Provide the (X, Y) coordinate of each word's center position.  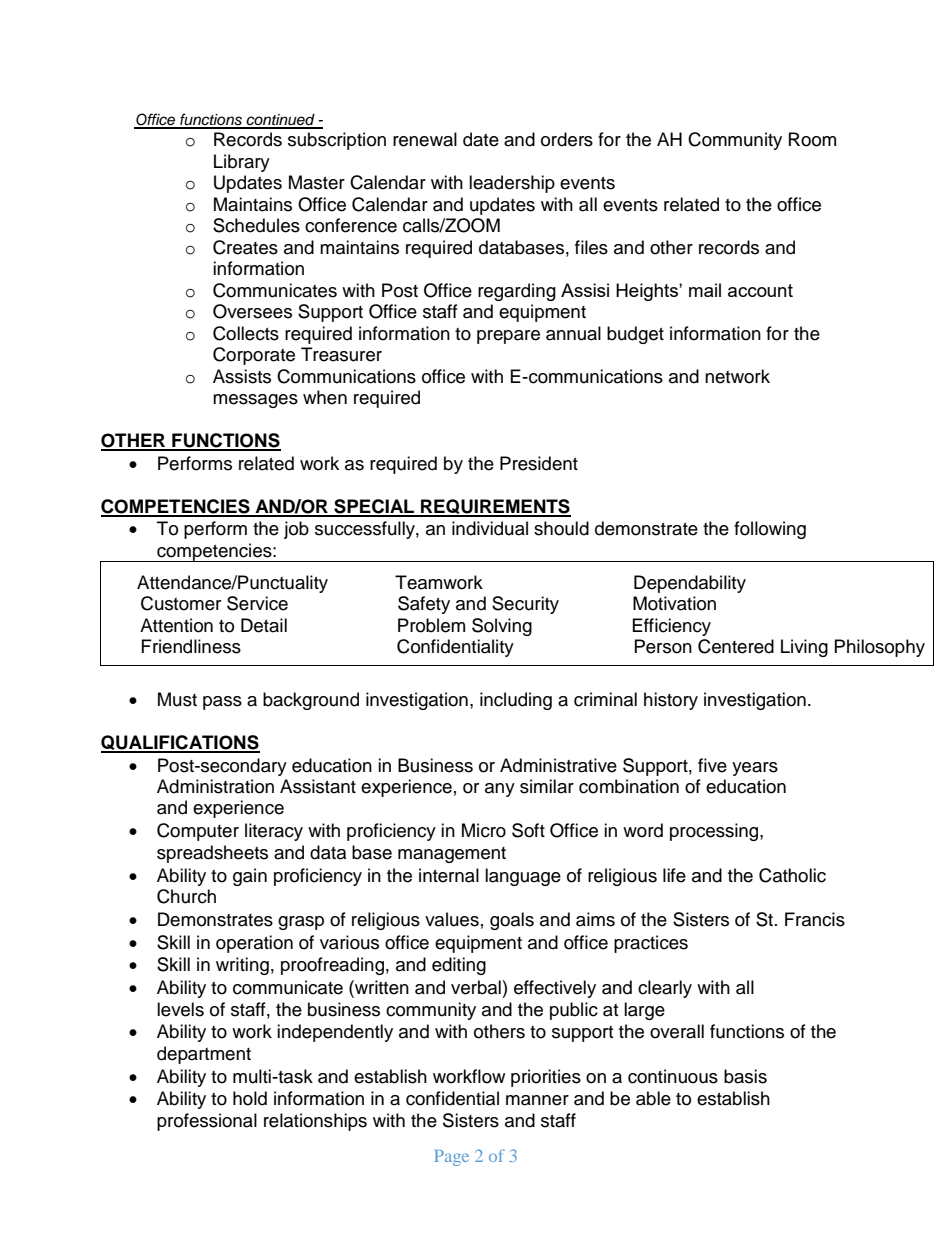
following (770, 530)
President (539, 463)
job (296, 530)
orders (567, 139)
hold (250, 1098)
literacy (274, 832)
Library (242, 163)
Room (812, 139)
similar (547, 786)
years (755, 769)
